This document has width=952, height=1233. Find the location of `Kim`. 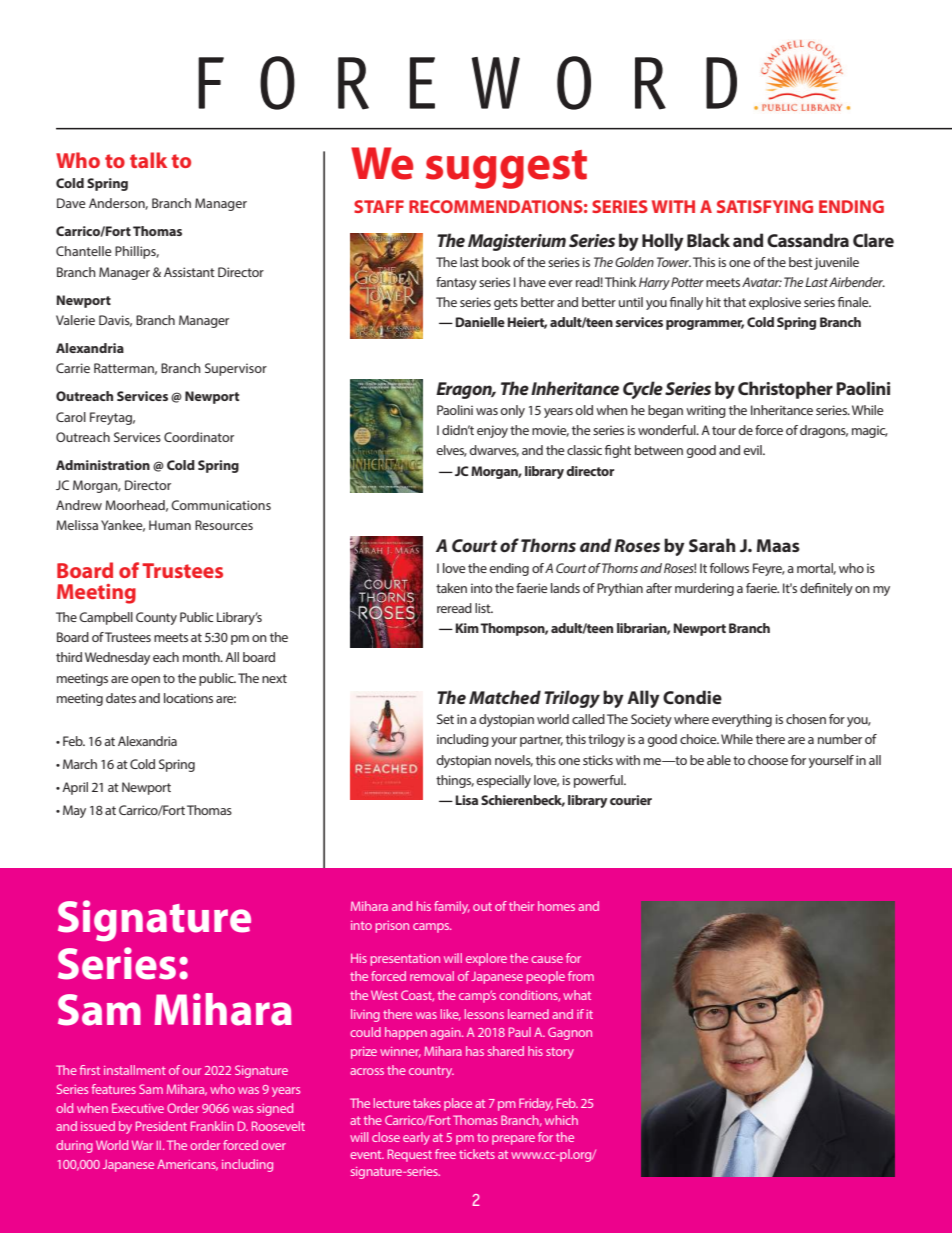

Kim is located at coordinates (467, 628).
